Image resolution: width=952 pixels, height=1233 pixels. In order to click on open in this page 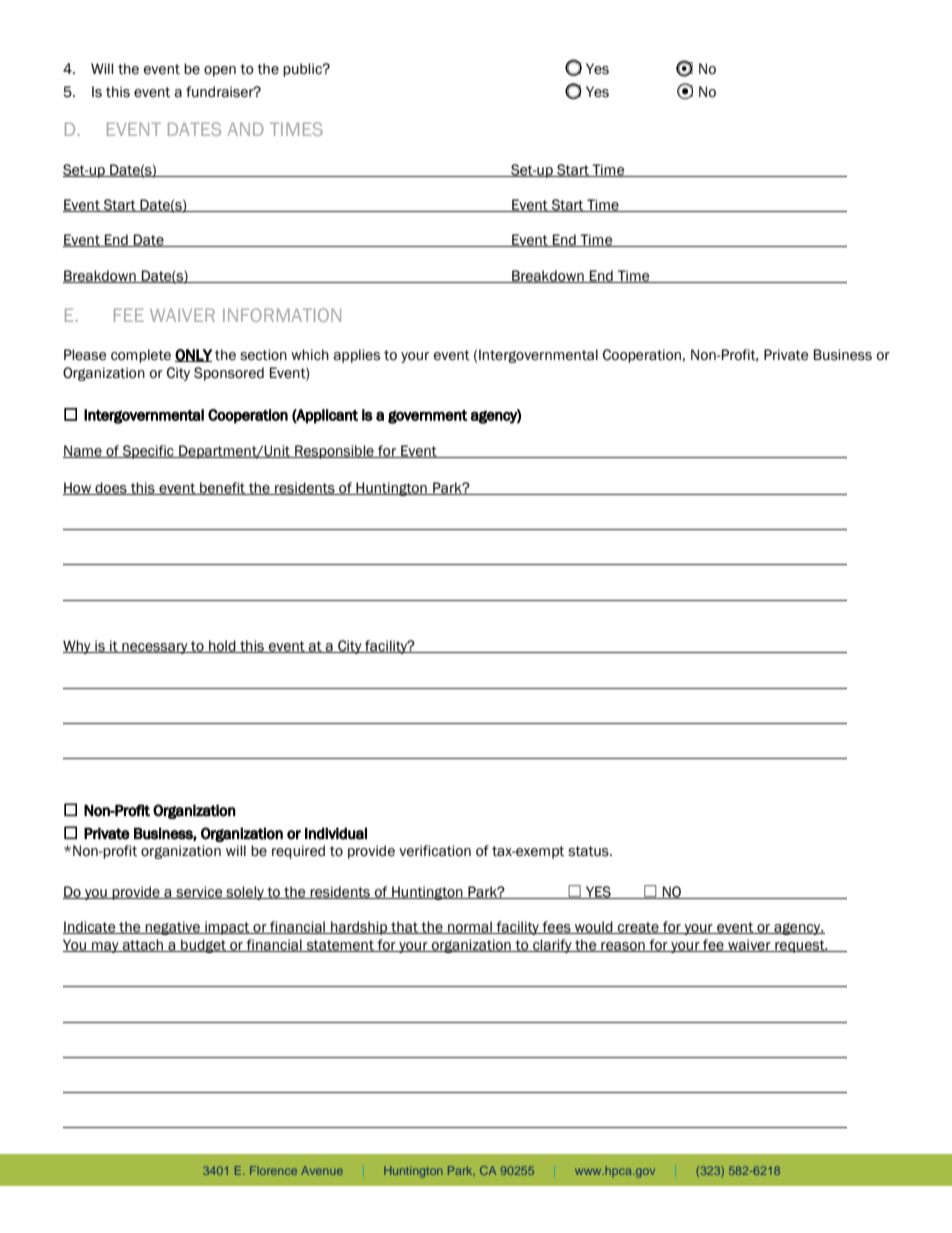, I will do `click(220, 71)`.
